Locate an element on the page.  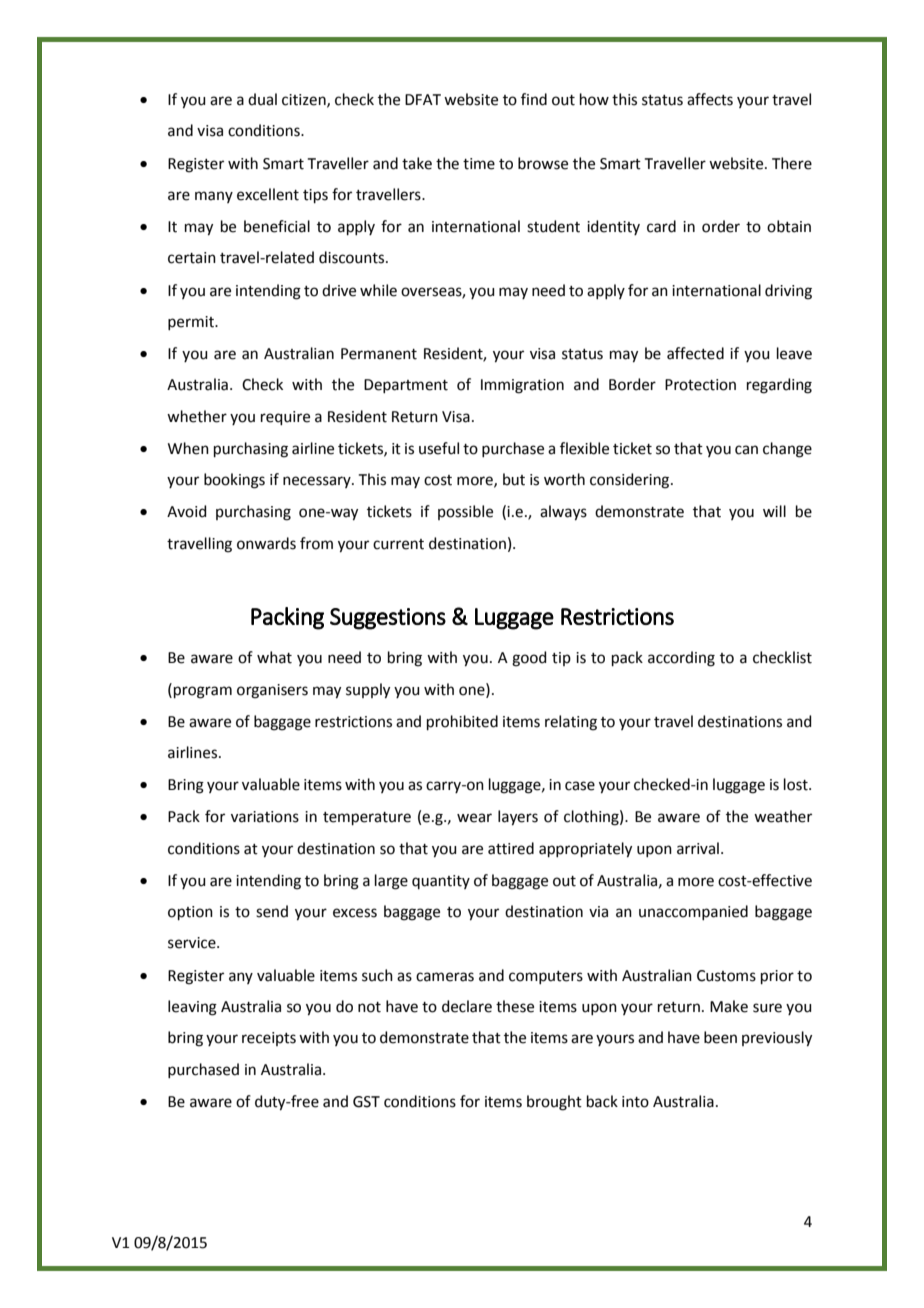
dual is located at coordinates (262, 99).
